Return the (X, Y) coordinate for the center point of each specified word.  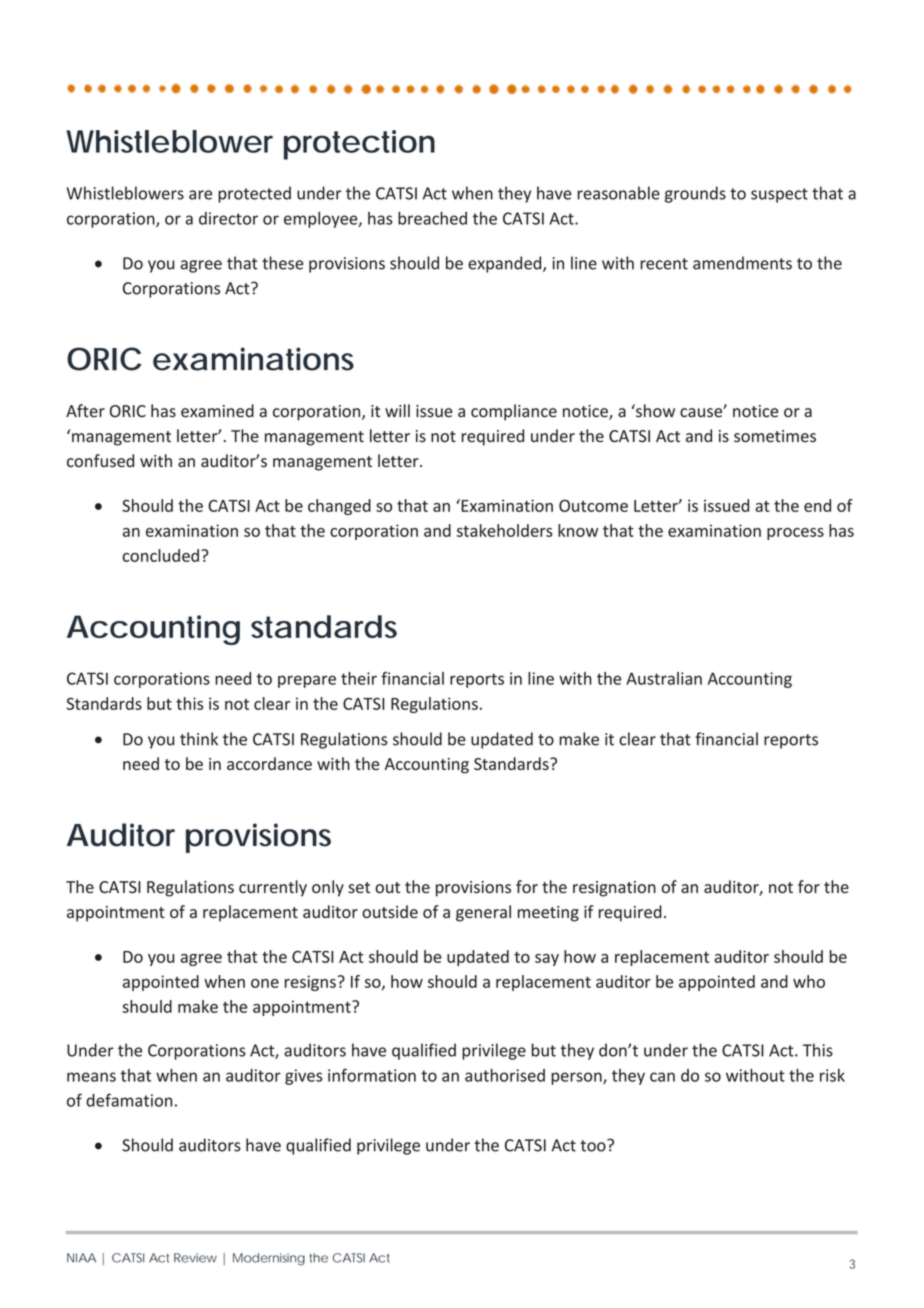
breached (432, 218)
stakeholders (505, 530)
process (795, 534)
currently (273, 888)
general (483, 913)
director (228, 218)
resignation (614, 889)
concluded (161, 555)
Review (195, 1258)
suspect (779, 195)
